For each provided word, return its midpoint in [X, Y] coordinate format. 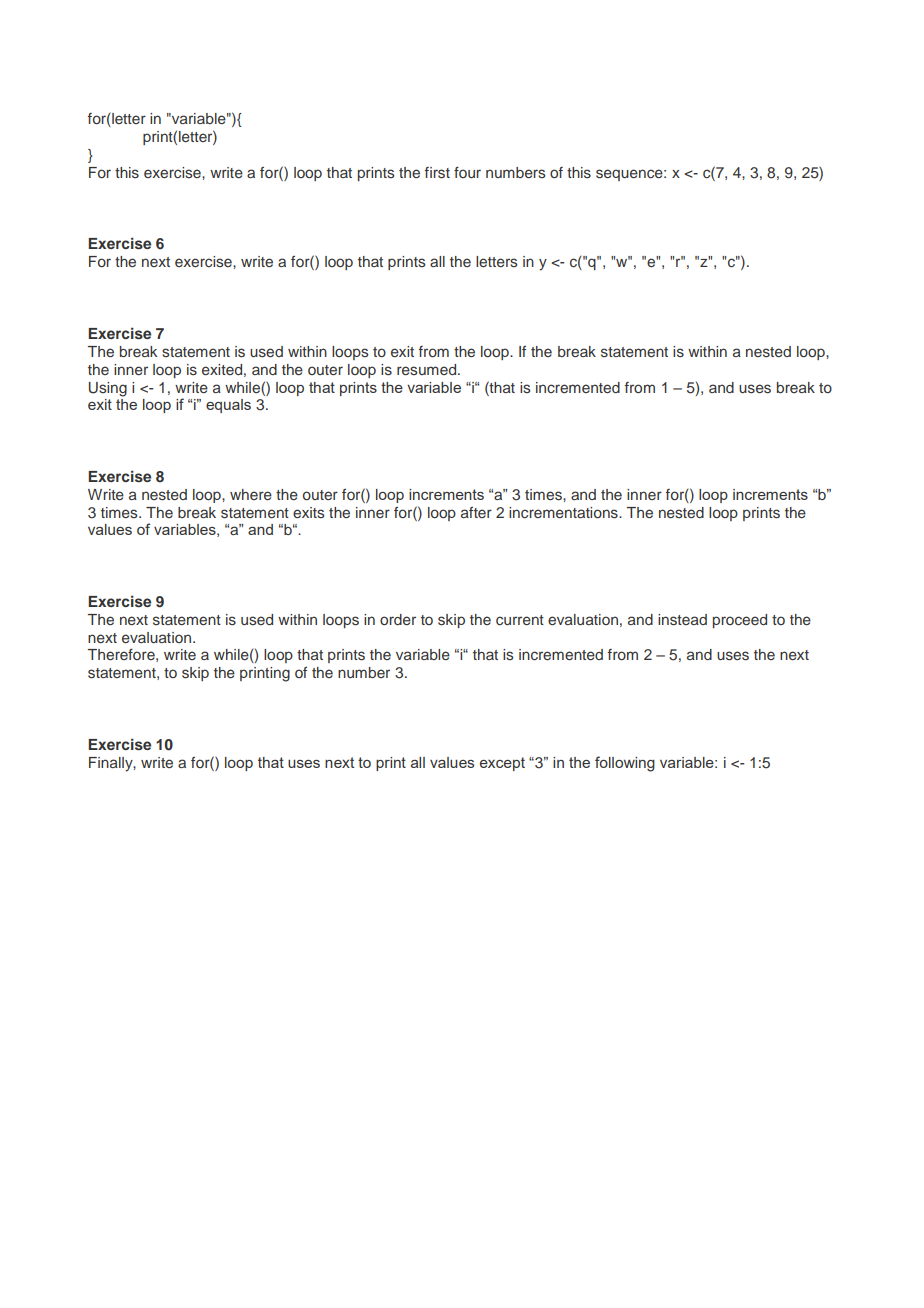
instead [682, 620]
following [625, 764]
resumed [428, 369]
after [476, 512]
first [437, 173]
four [467, 172]
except [502, 764]
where [251, 494]
